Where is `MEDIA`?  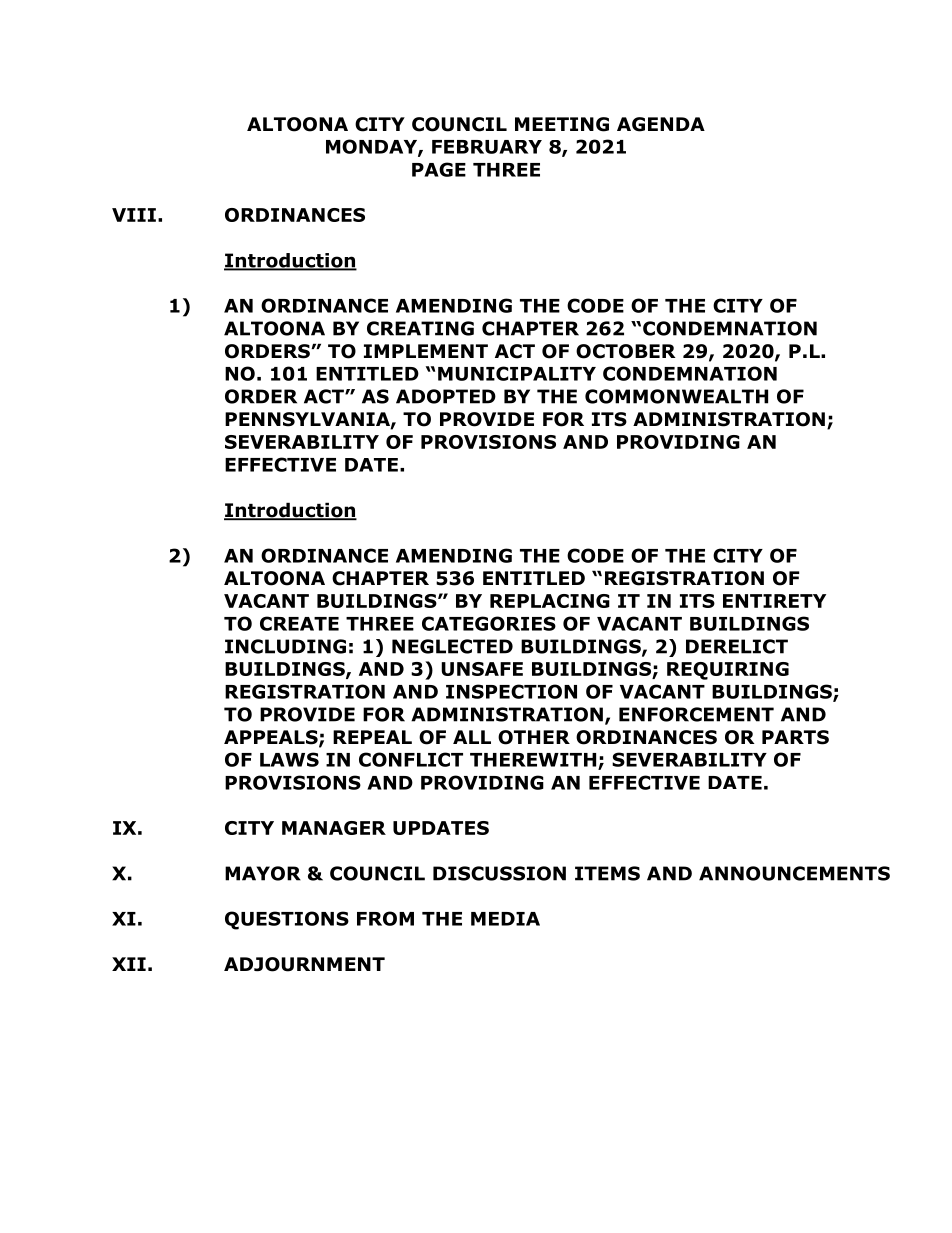 MEDIA is located at coordinates (505, 919).
